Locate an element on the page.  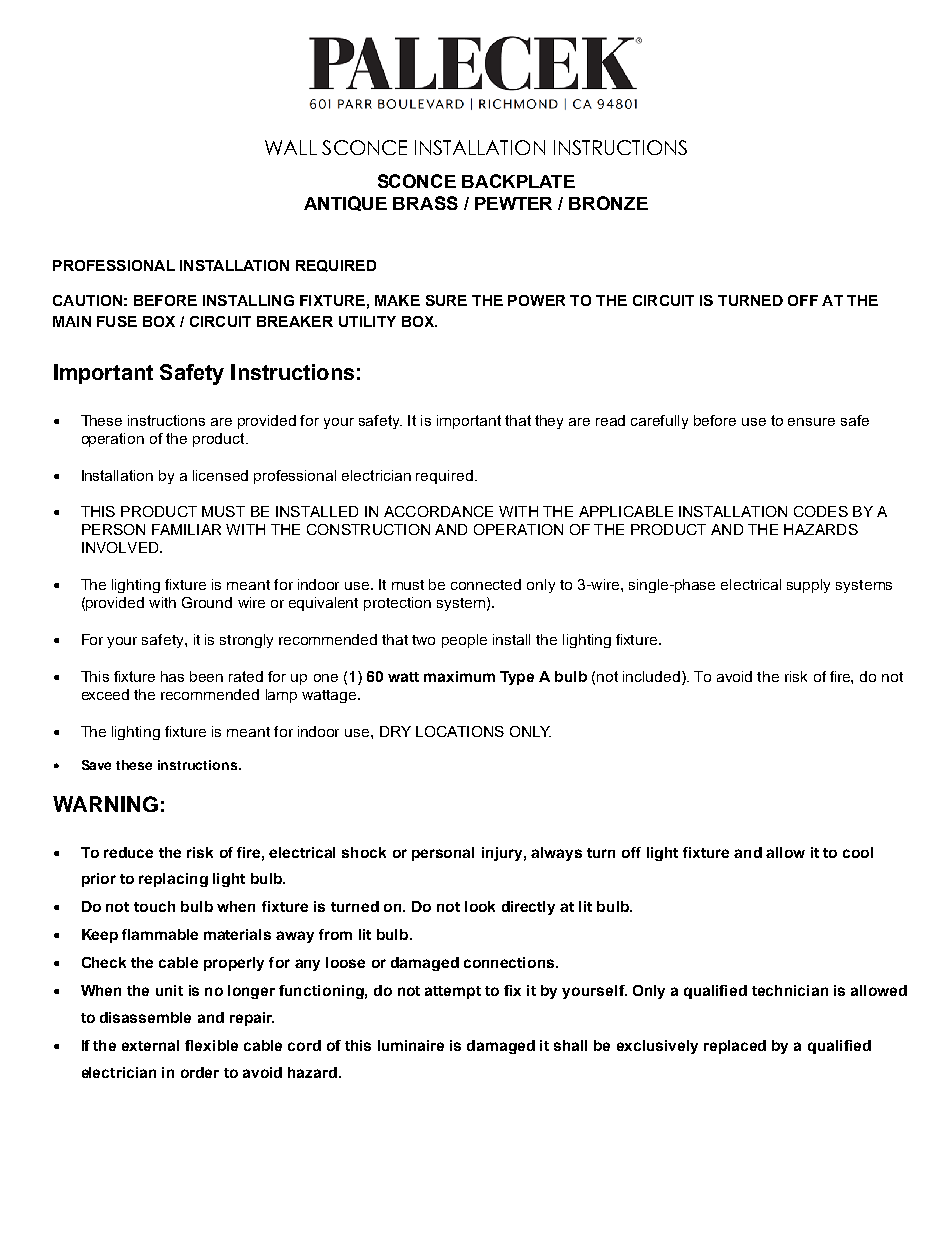
included is located at coordinates (651, 676).
